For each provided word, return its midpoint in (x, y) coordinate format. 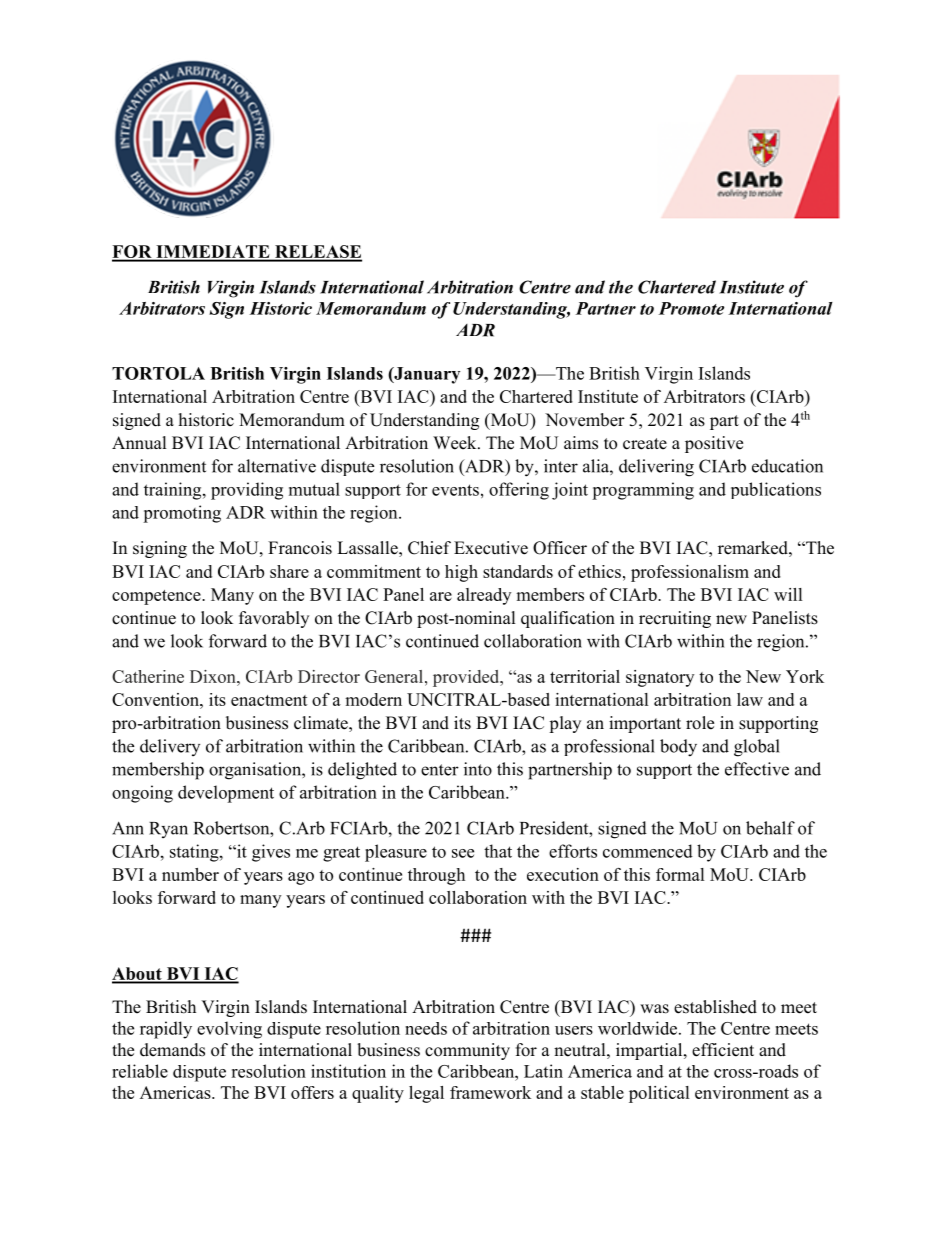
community (467, 1051)
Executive (491, 548)
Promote (691, 308)
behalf (770, 828)
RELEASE (317, 253)
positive (714, 444)
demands (172, 1050)
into (478, 769)
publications (776, 490)
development (226, 794)
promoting (182, 514)
